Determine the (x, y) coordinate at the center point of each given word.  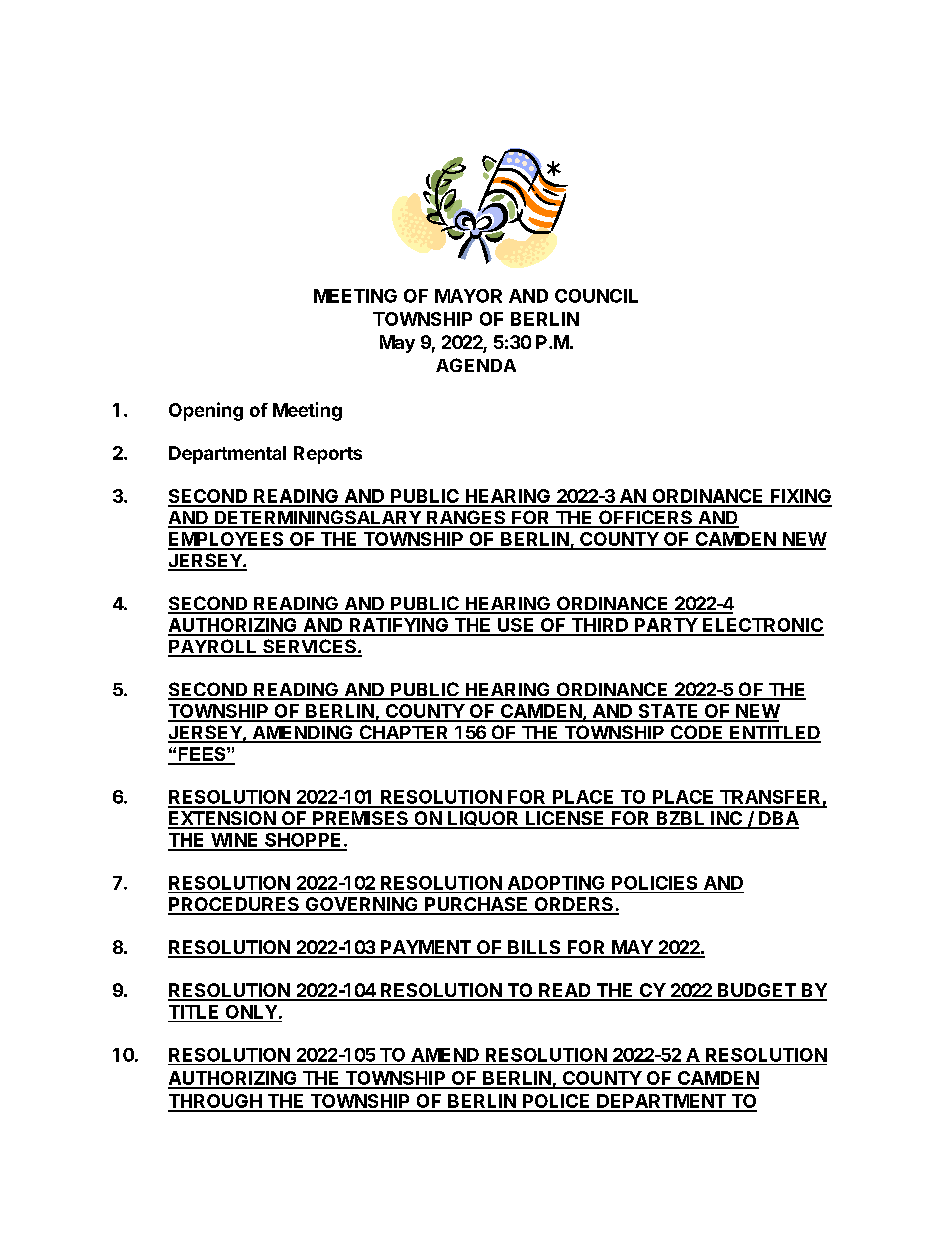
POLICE (557, 1102)
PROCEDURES (234, 905)
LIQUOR (483, 820)
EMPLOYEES (227, 540)
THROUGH (216, 1102)
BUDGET (757, 991)
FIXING (800, 497)
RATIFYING (398, 626)
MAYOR (468, 296)
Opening (206, 411)
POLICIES (654, 883)
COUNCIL (596, 296)
